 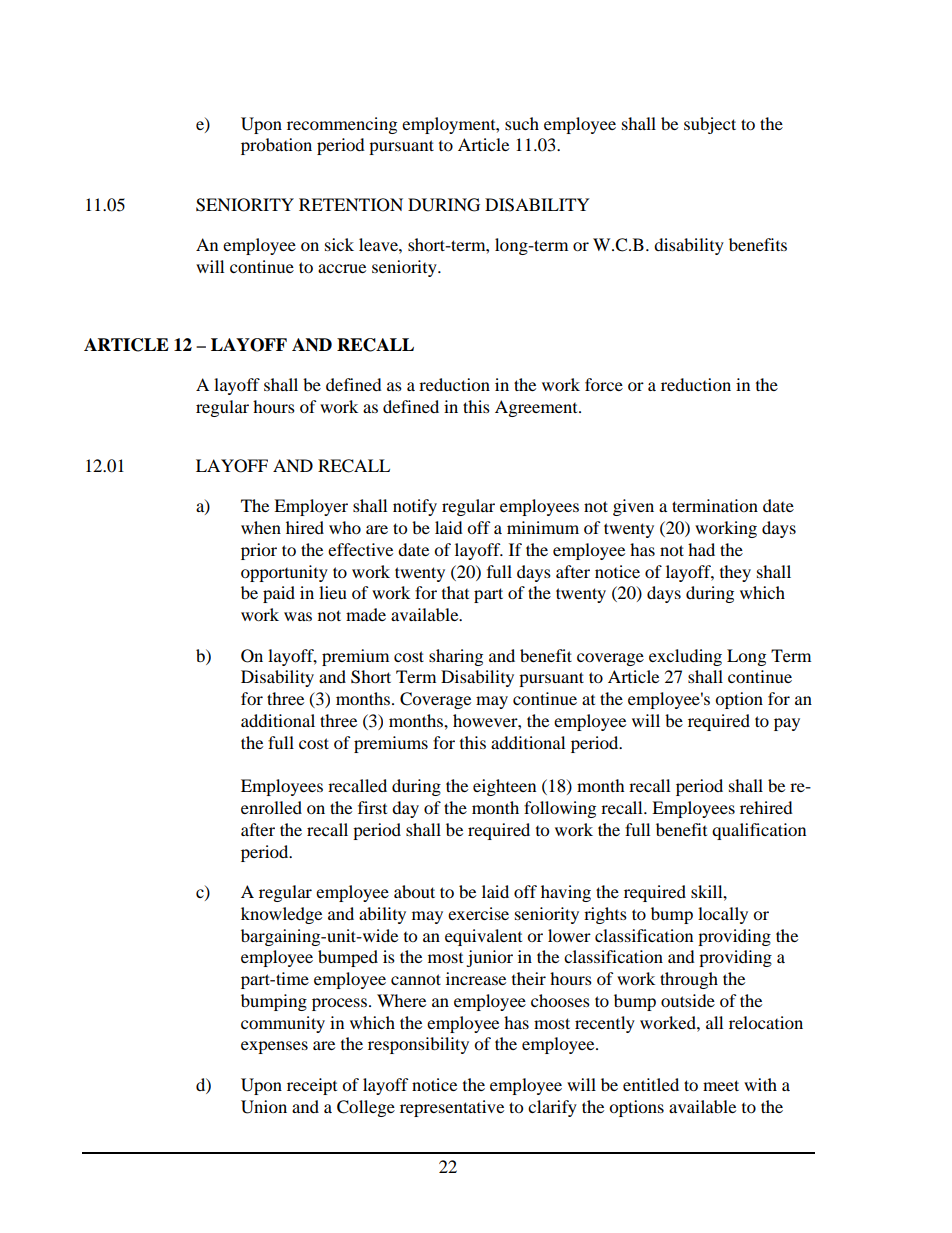 I want to click on subject, so click(x=710, y=125).
